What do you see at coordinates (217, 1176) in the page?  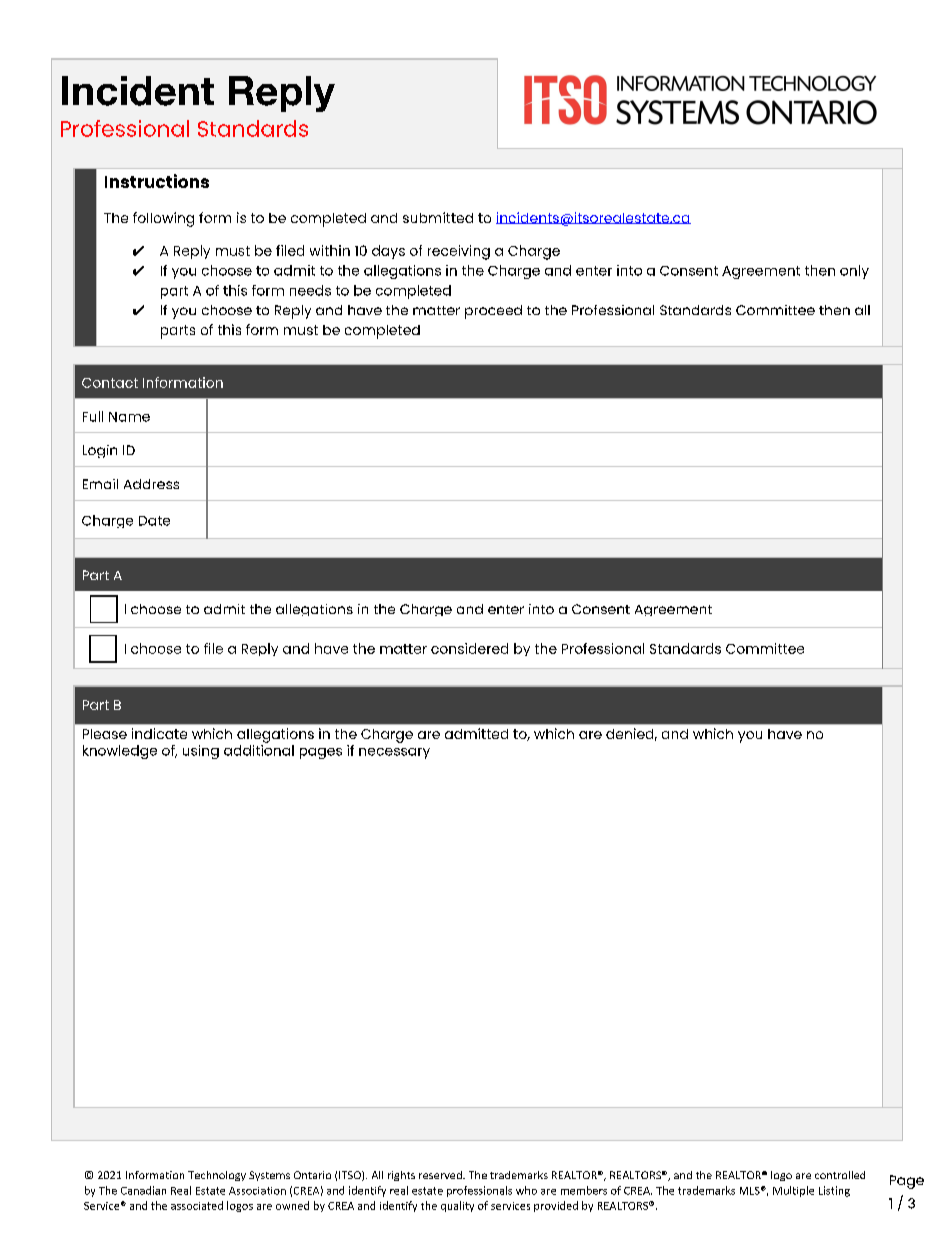 I see `Technology` at bounding box center [217, 1176].
